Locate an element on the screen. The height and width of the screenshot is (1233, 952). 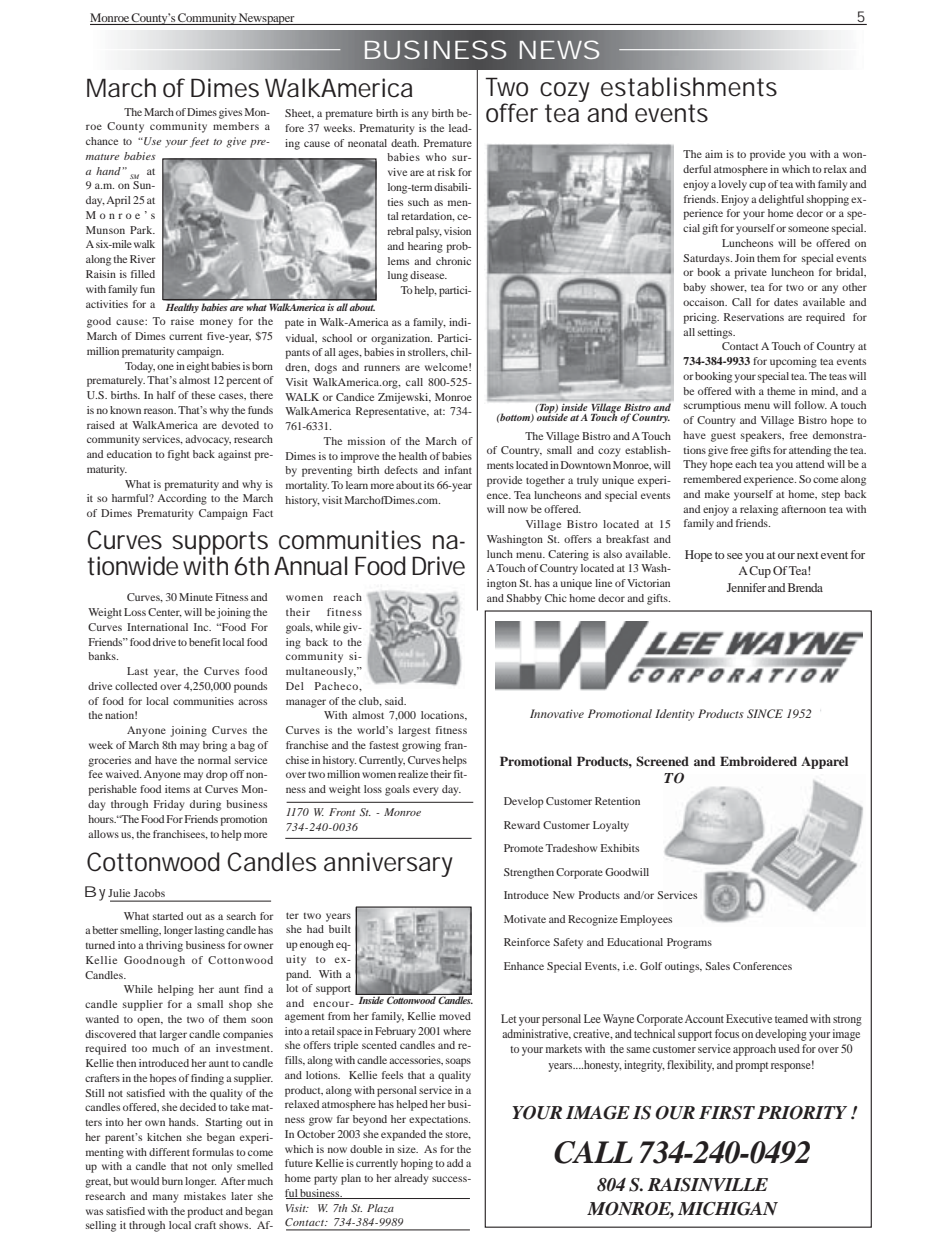
risk is located at coordinates (446, 172).
